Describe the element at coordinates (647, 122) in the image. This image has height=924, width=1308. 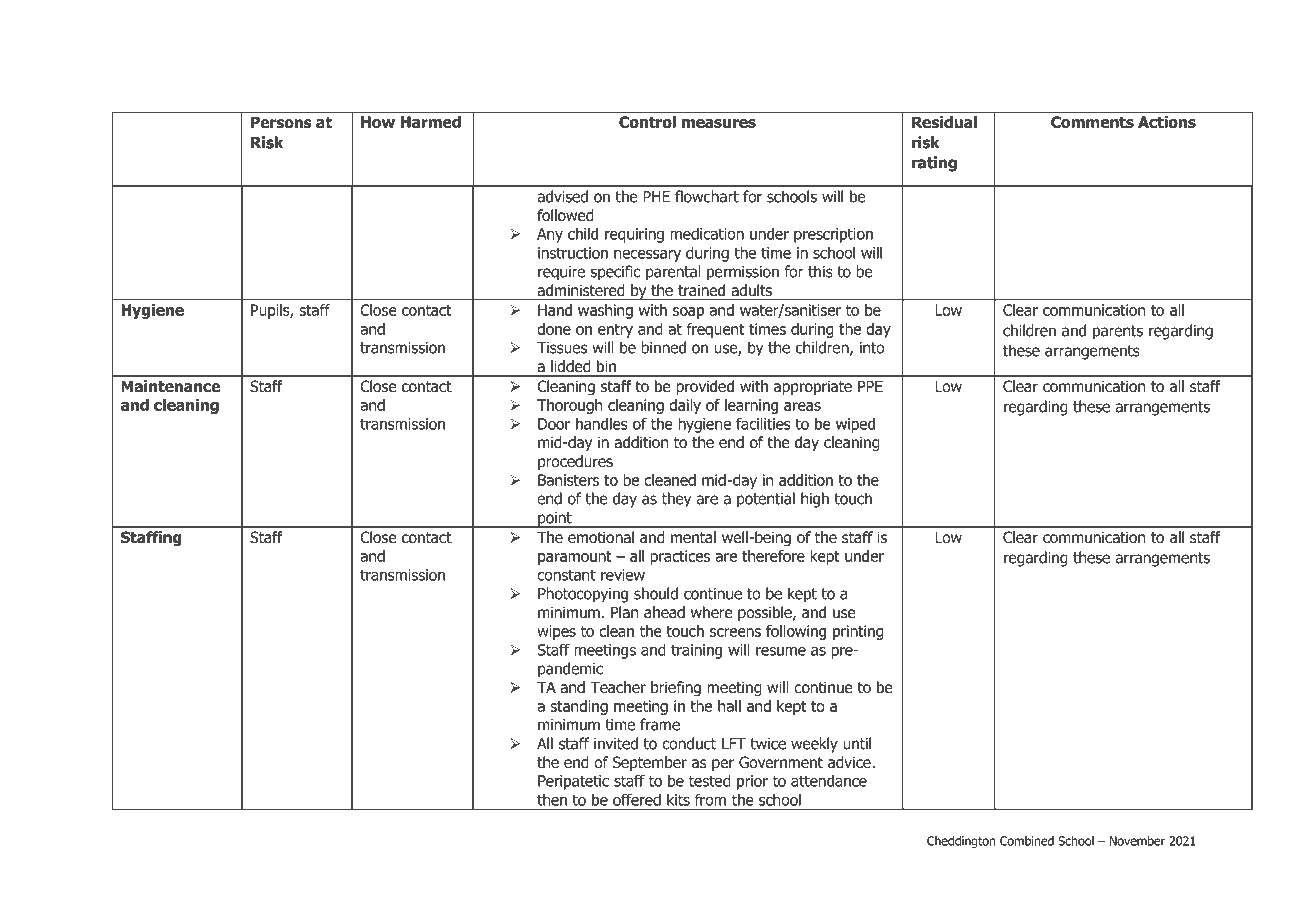
I see `Control` at that location.
